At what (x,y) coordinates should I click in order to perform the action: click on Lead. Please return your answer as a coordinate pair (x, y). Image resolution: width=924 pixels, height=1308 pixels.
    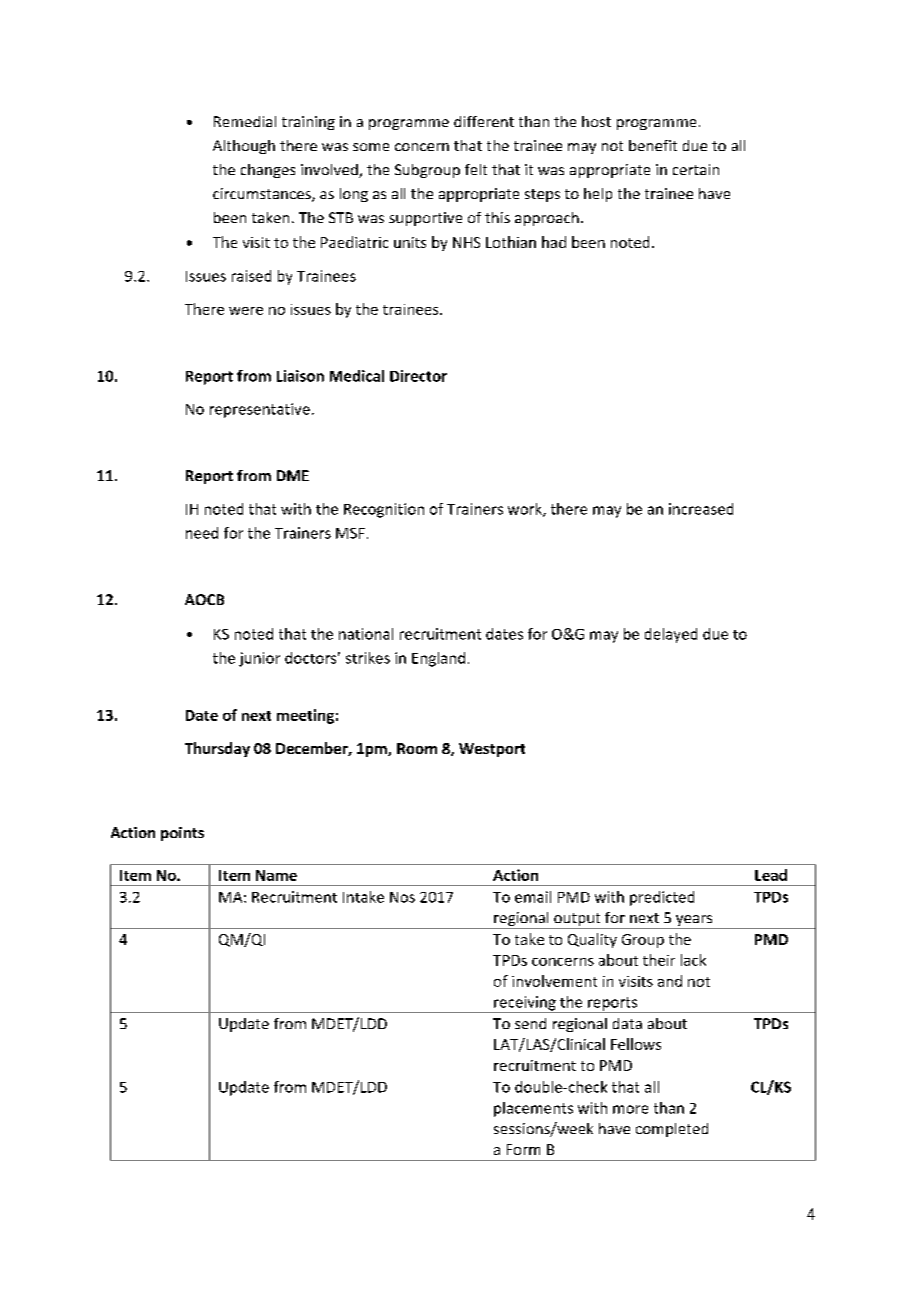
    Looking at the image, I should click on (771, 875).
